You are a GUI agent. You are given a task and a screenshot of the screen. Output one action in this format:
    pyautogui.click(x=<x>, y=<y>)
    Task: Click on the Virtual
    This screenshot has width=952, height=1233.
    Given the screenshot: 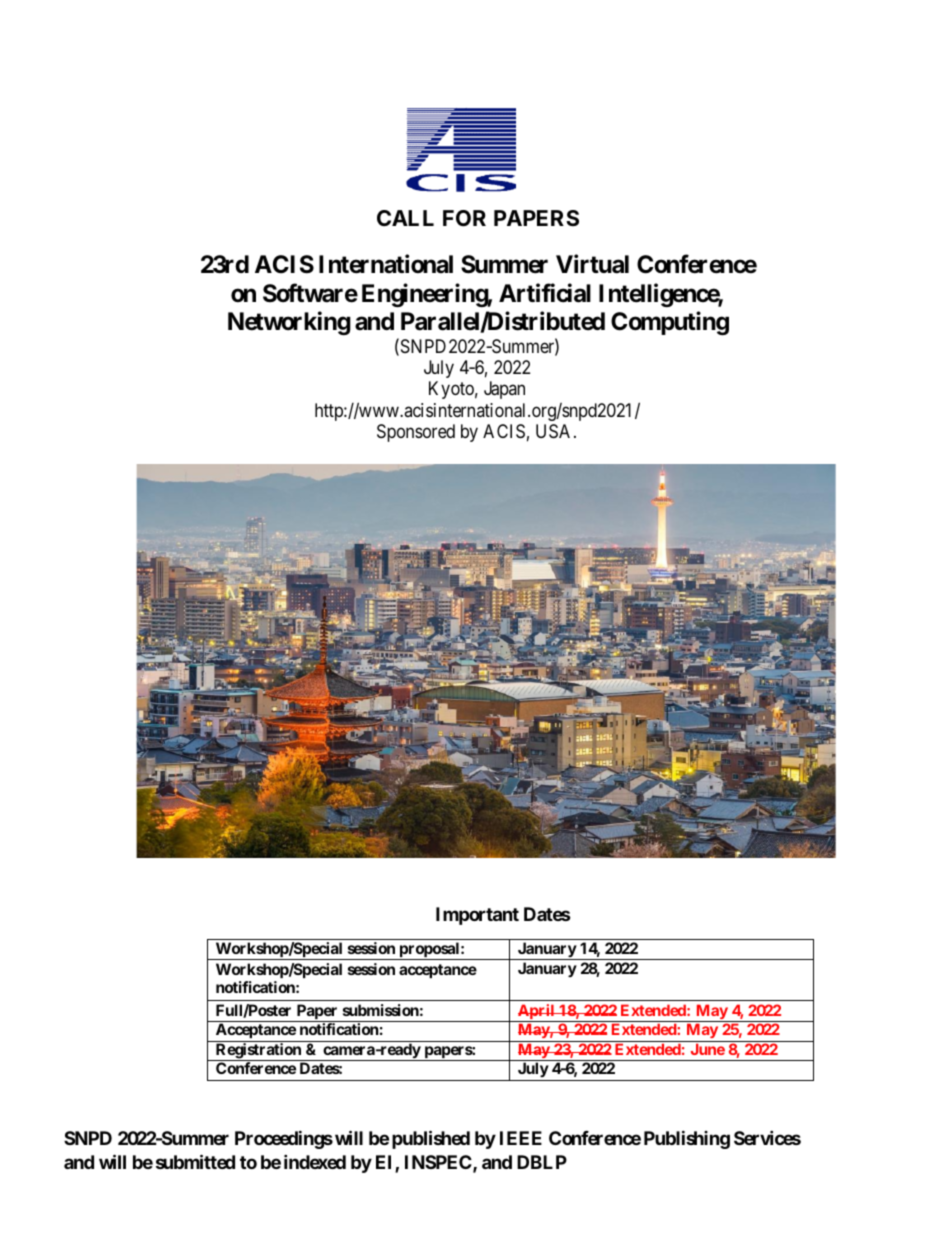 What is the action you would take?
    pyautogui.click(x=592, y=264)
